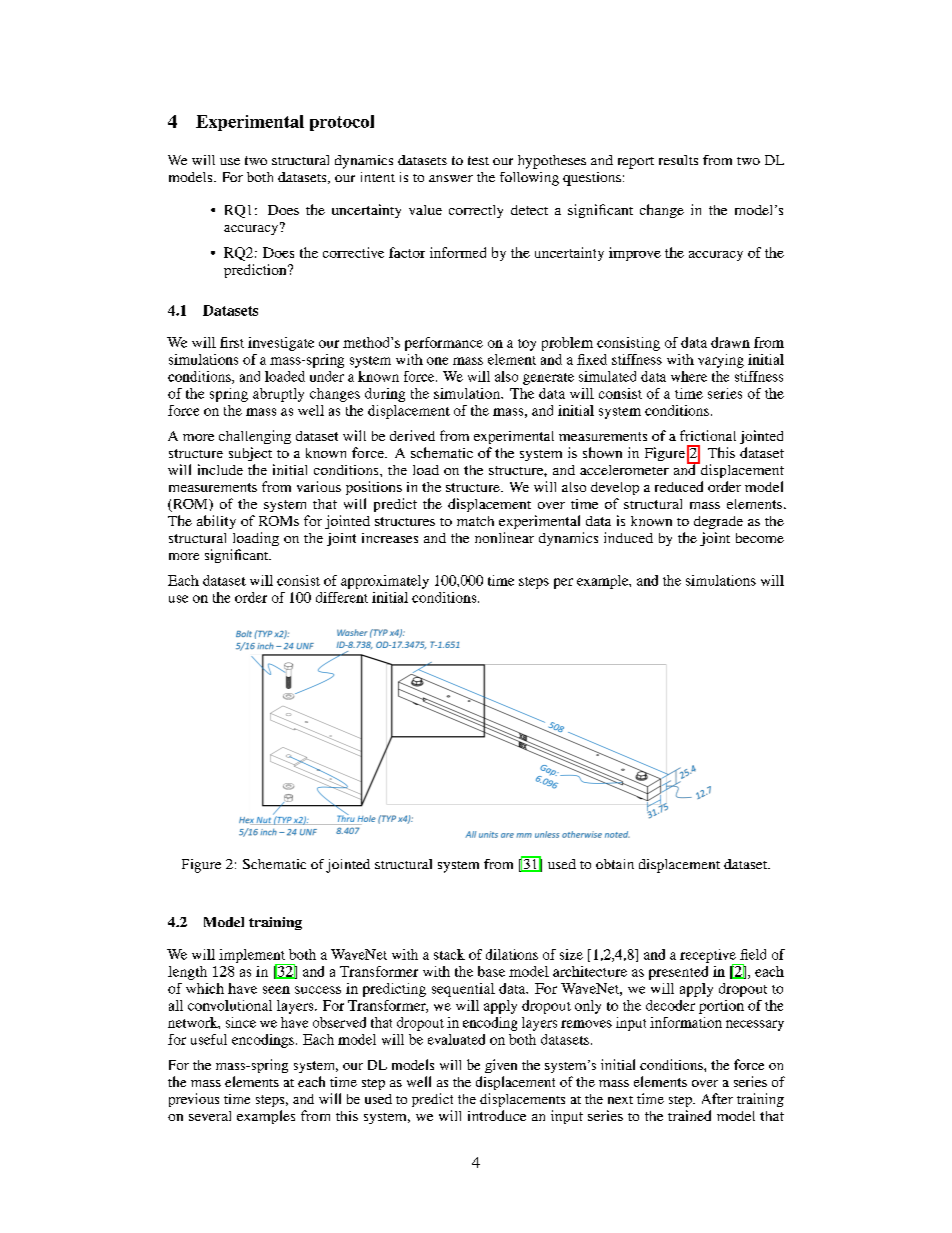 The image size is (952, 1233). What do you see at coordinates (501, 1066) in the screenshot?
I see `given` at bounding box center [501, 1066].
